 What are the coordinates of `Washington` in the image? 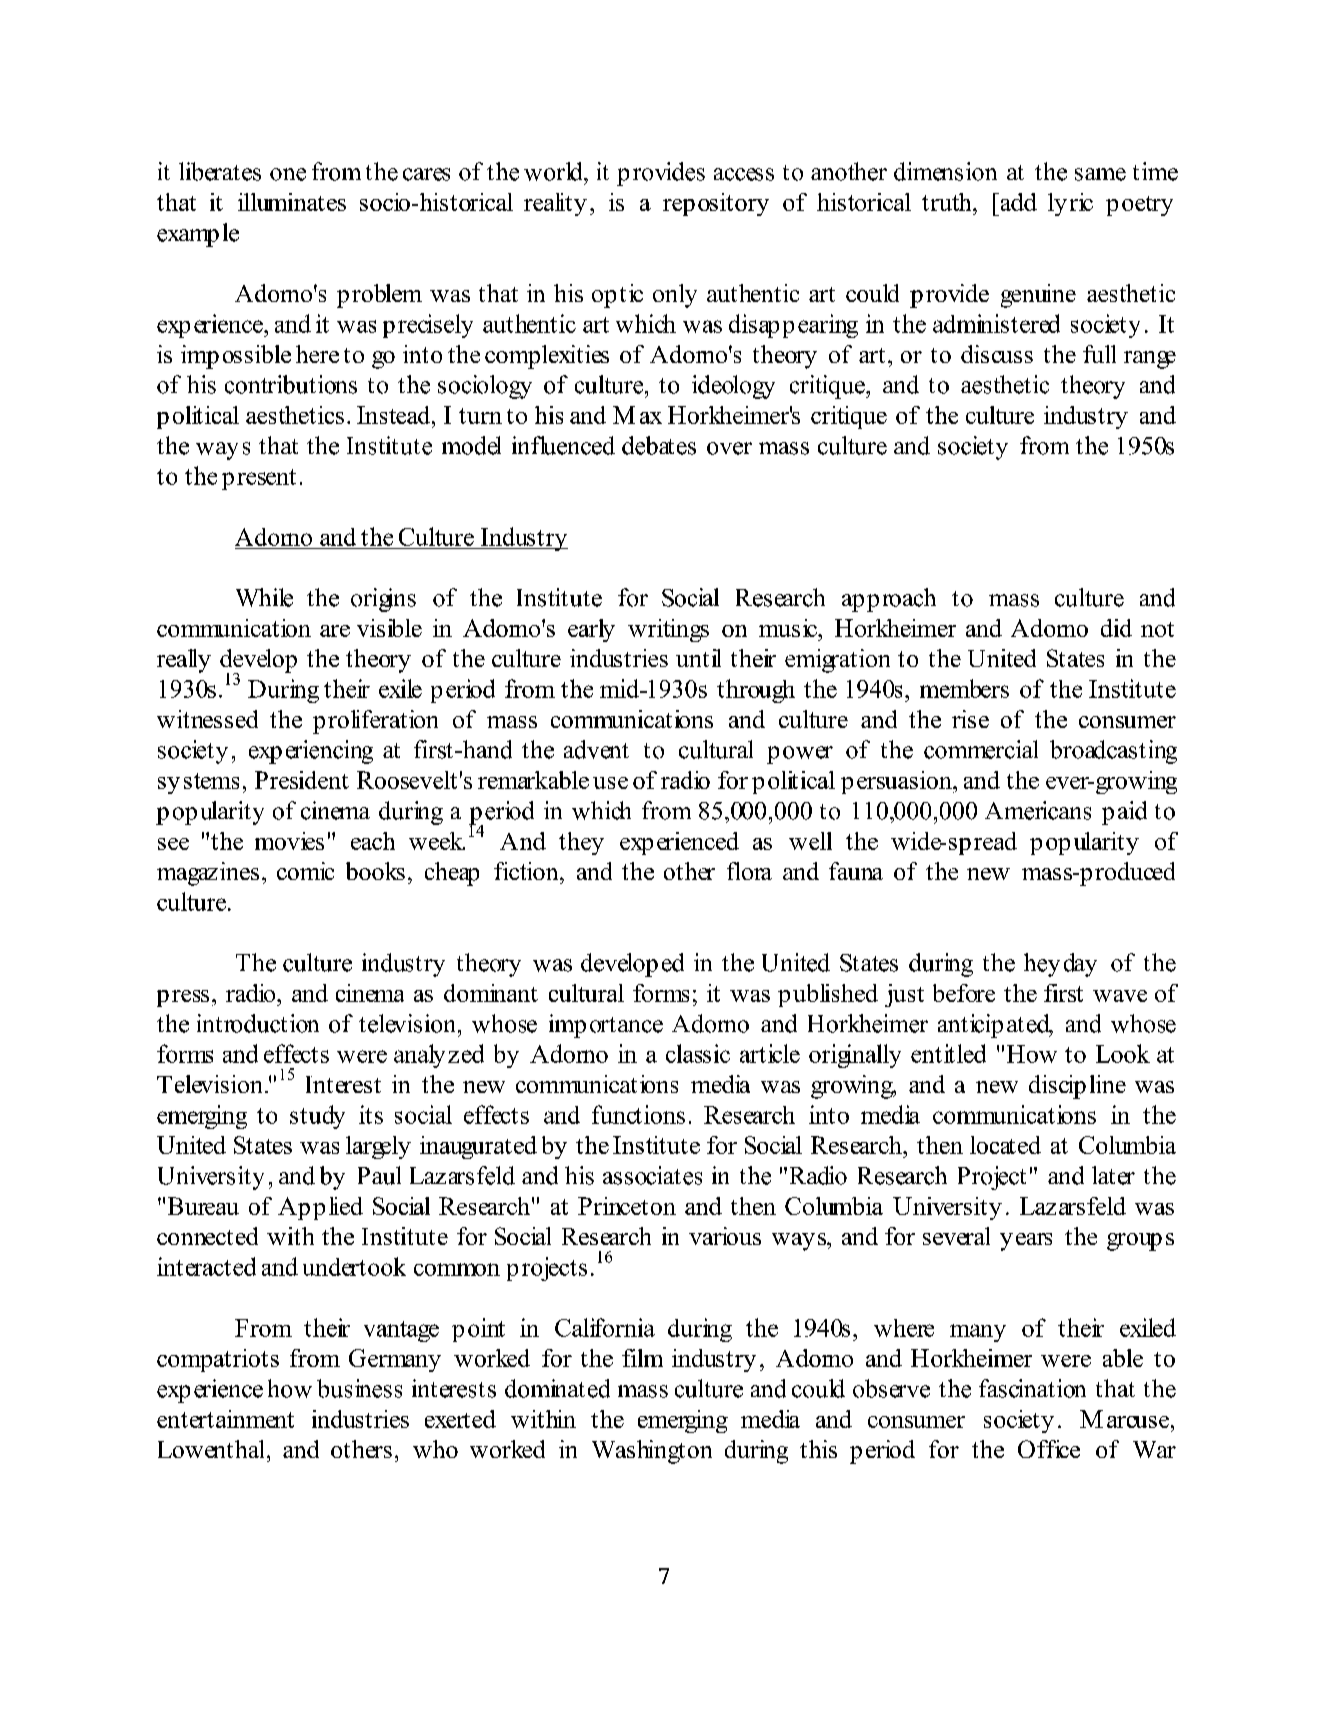 It's located at (652, 1452).
